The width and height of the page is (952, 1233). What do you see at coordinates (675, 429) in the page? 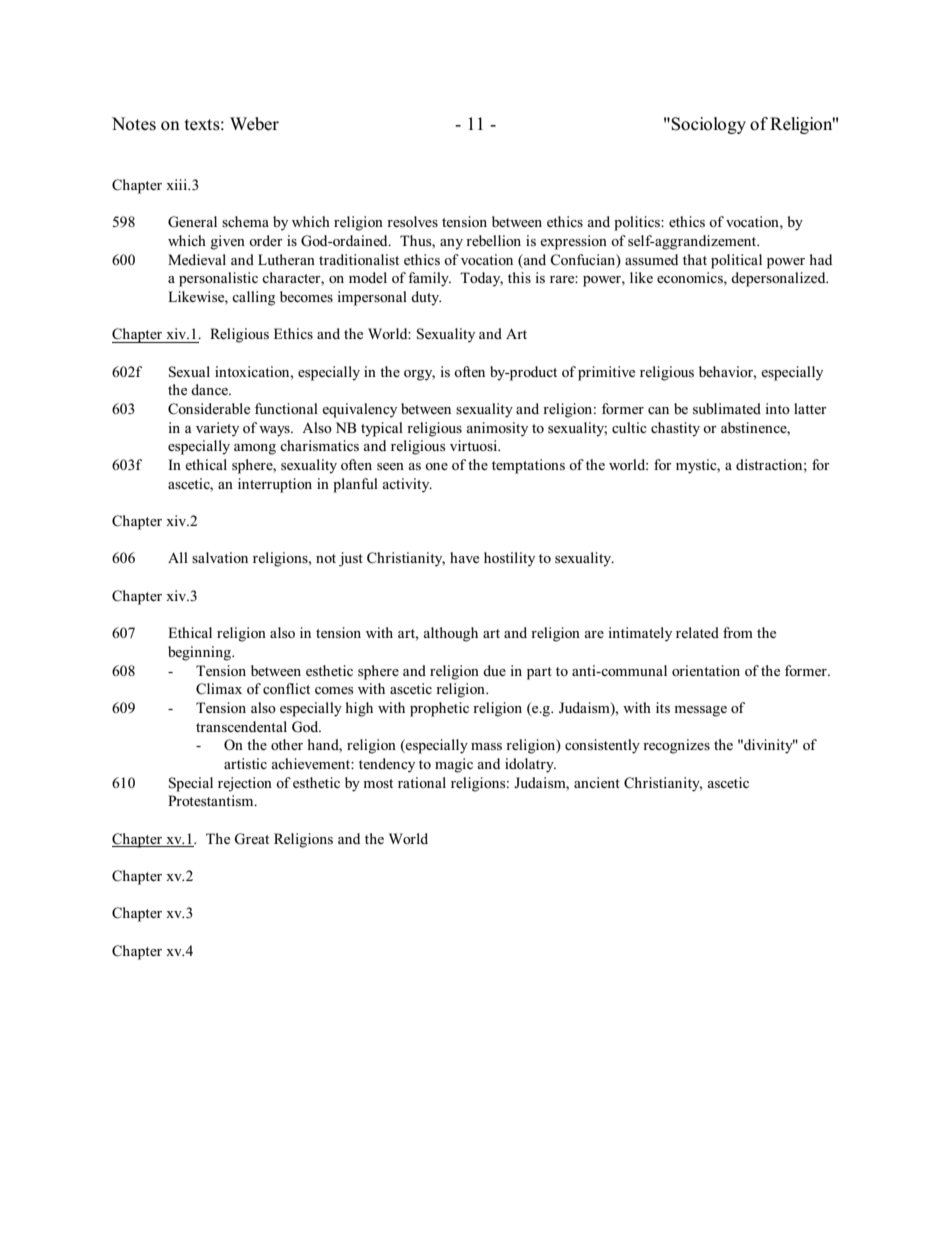
I see `chastity` at bounding box center [675, 429].
